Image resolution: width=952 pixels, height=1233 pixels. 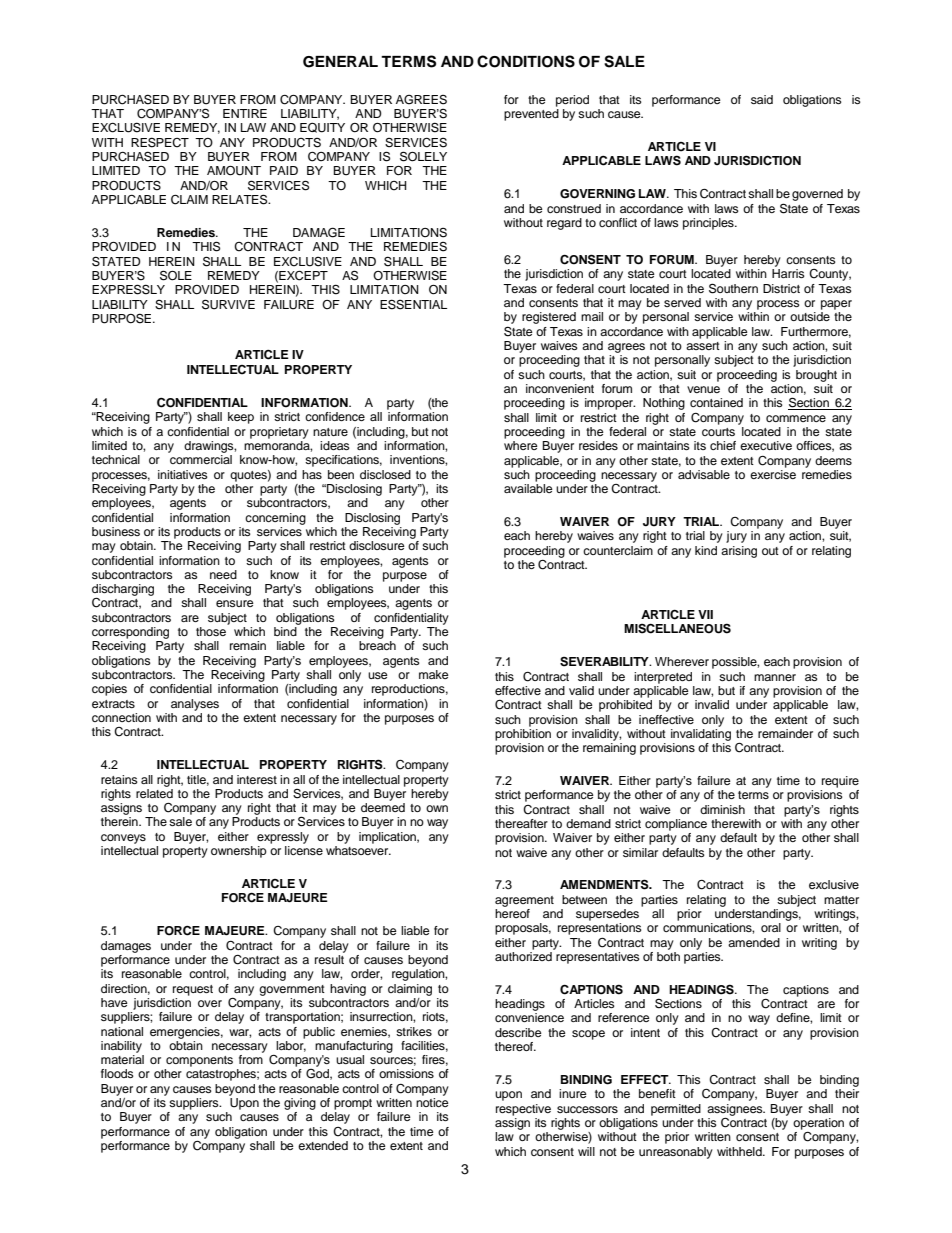 I want to click on SURVIVE, so click(x=228, y=304).
